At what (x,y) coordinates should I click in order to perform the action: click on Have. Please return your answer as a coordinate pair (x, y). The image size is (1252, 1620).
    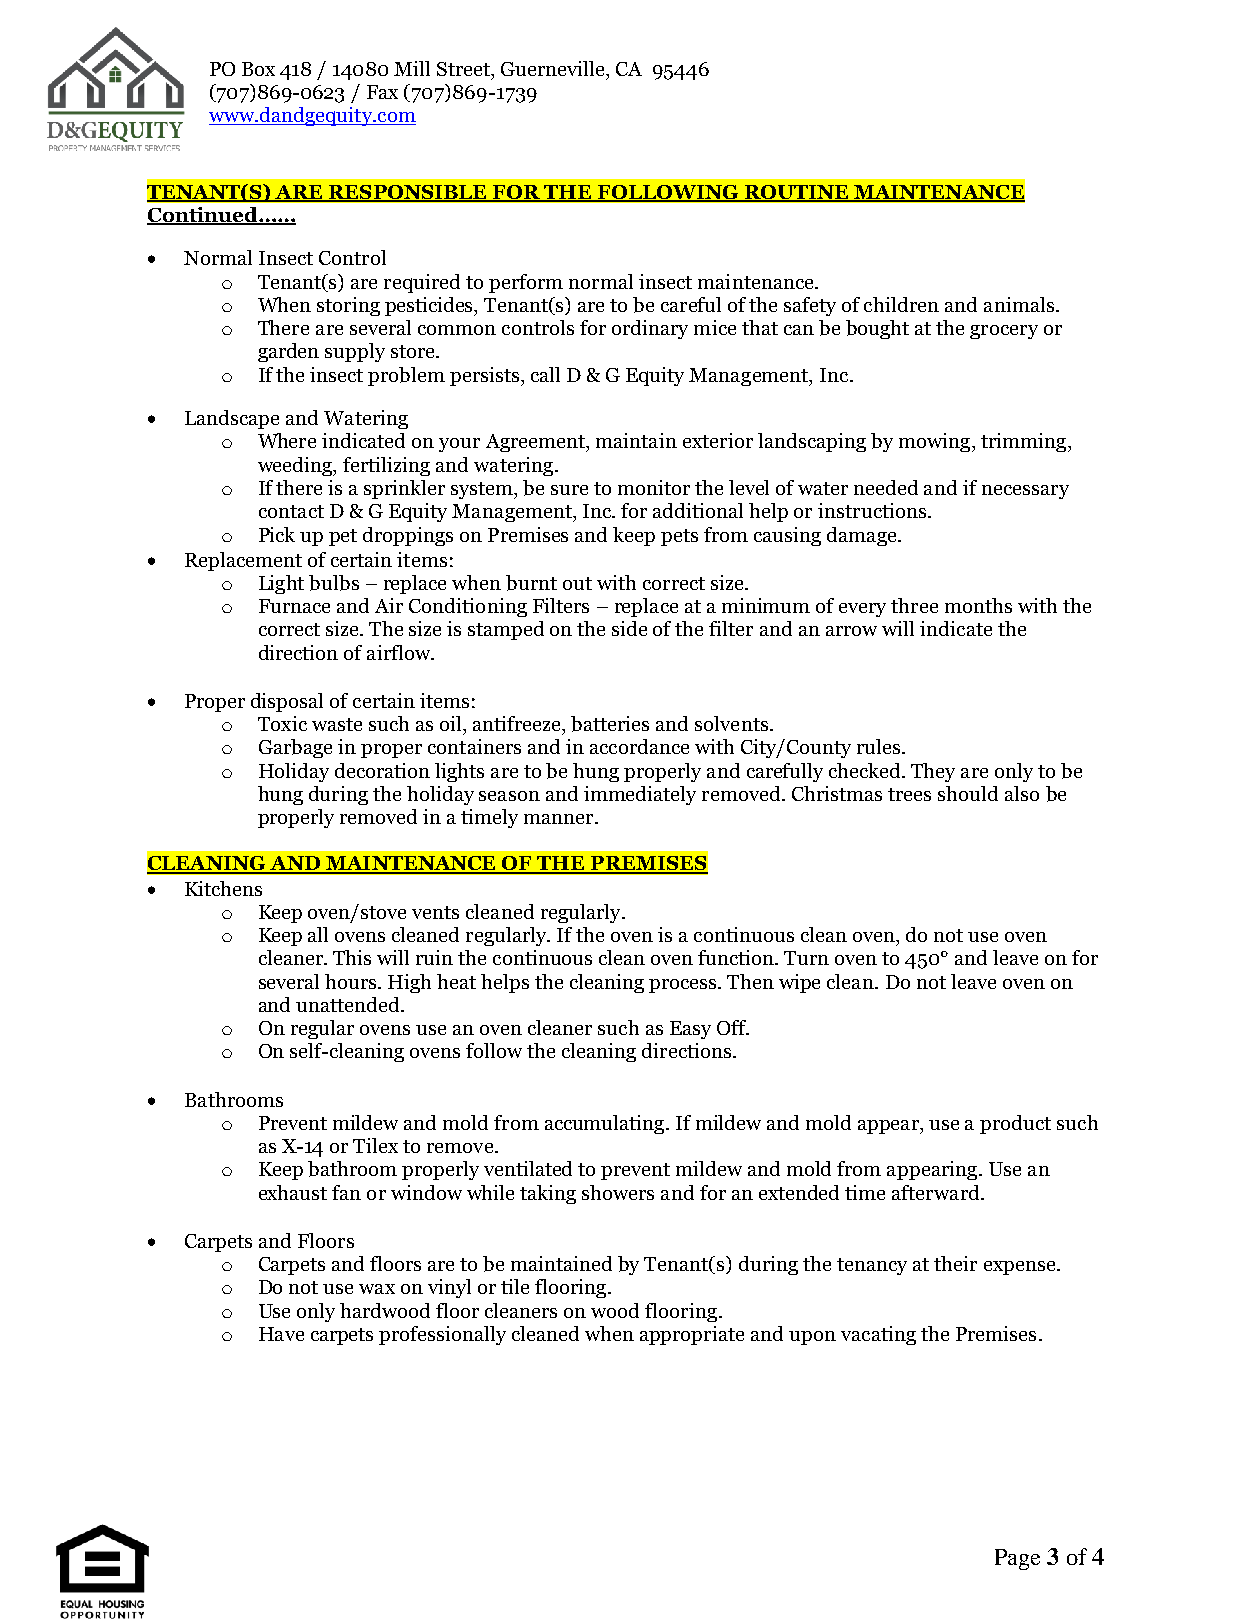
    Looking at the image, I should click on (281, 1334).
